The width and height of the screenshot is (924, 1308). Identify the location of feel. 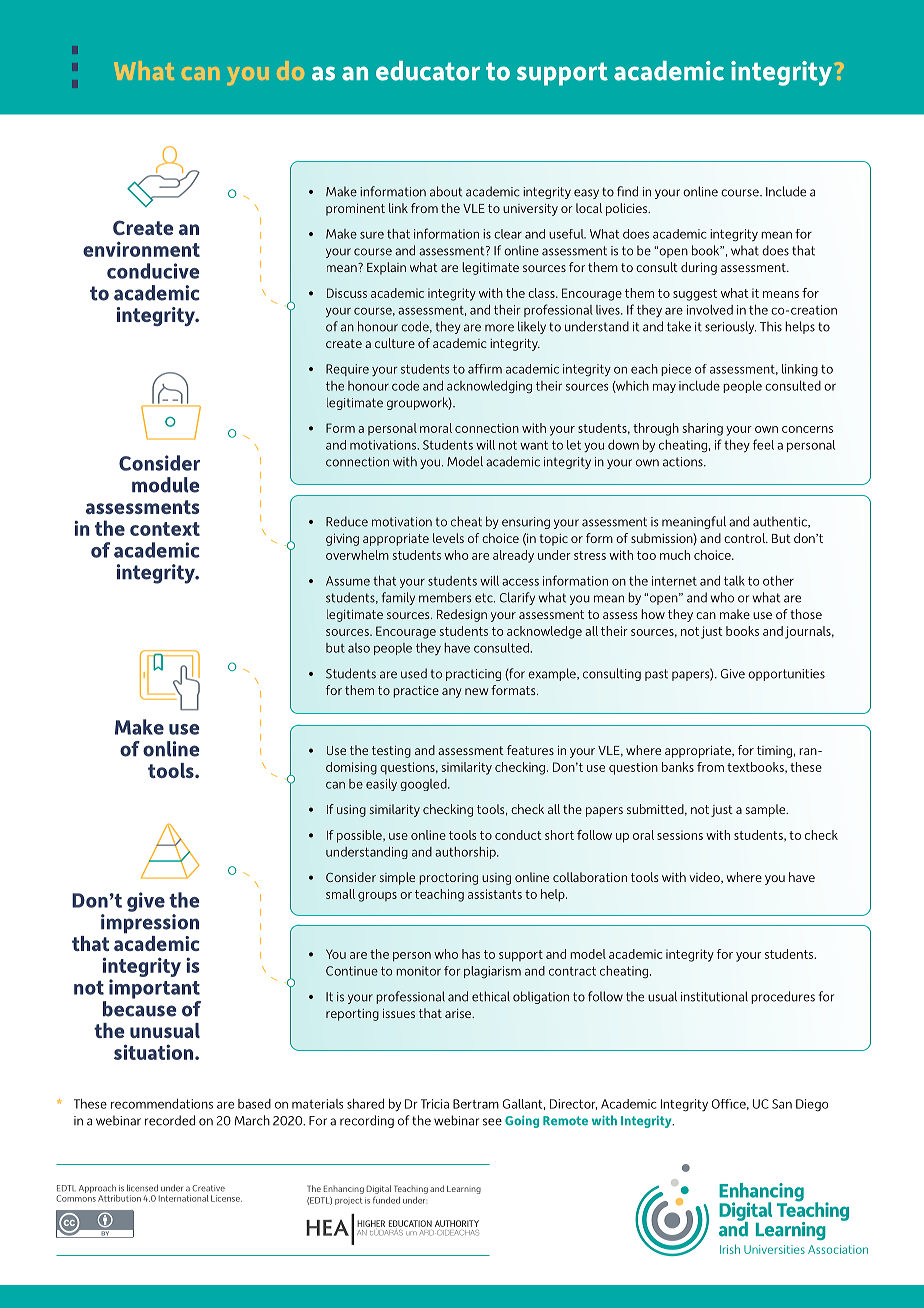
(763, 444).
